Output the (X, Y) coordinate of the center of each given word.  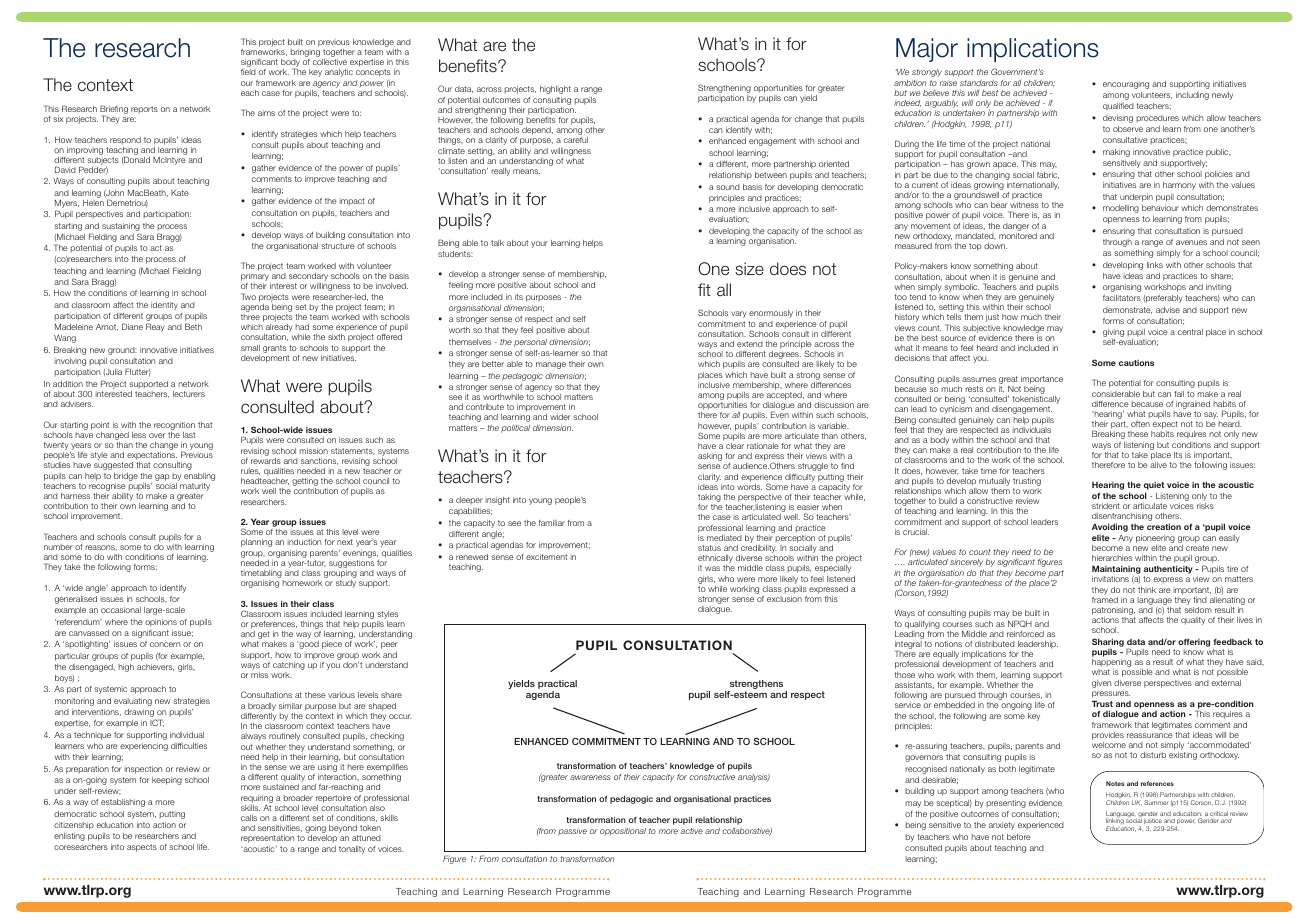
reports (144, 110)
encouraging (1126, 85)
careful (576, 140)
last (189, 435)
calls (249, 818)
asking (710, 457)
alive (1158, 465)
